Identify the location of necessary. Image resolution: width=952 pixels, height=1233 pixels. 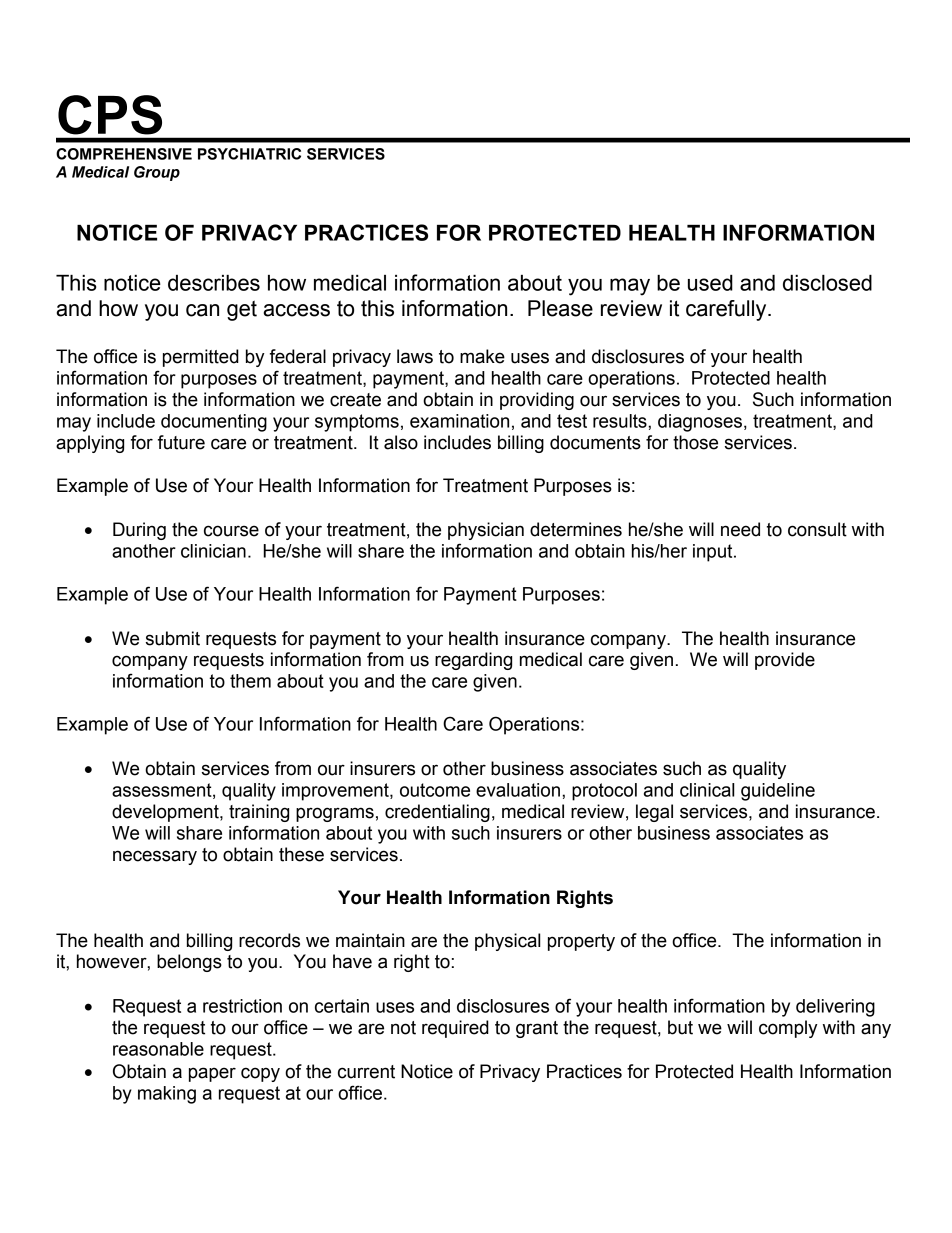
(155, 857).
